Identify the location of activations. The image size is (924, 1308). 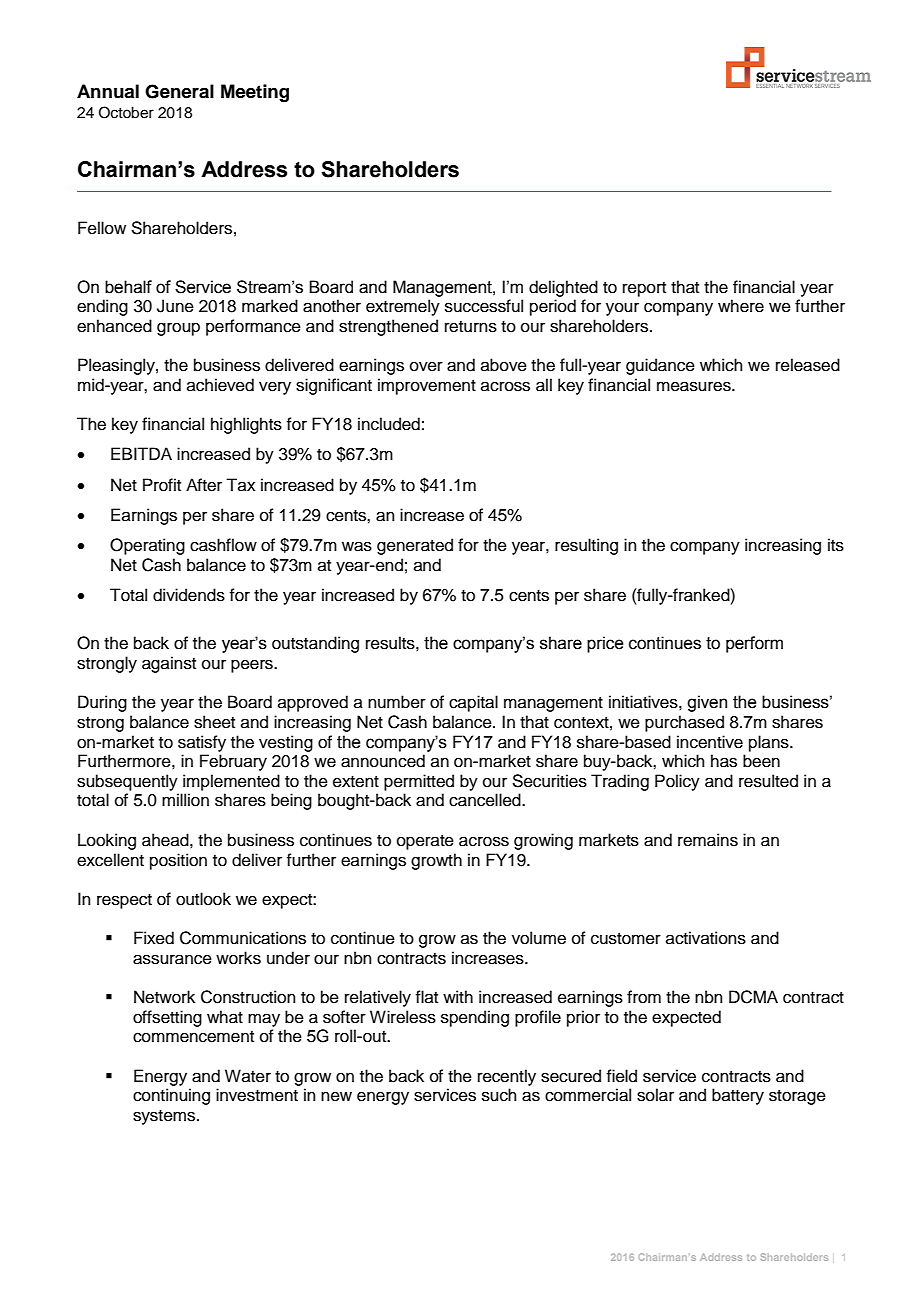
(706, 938).
